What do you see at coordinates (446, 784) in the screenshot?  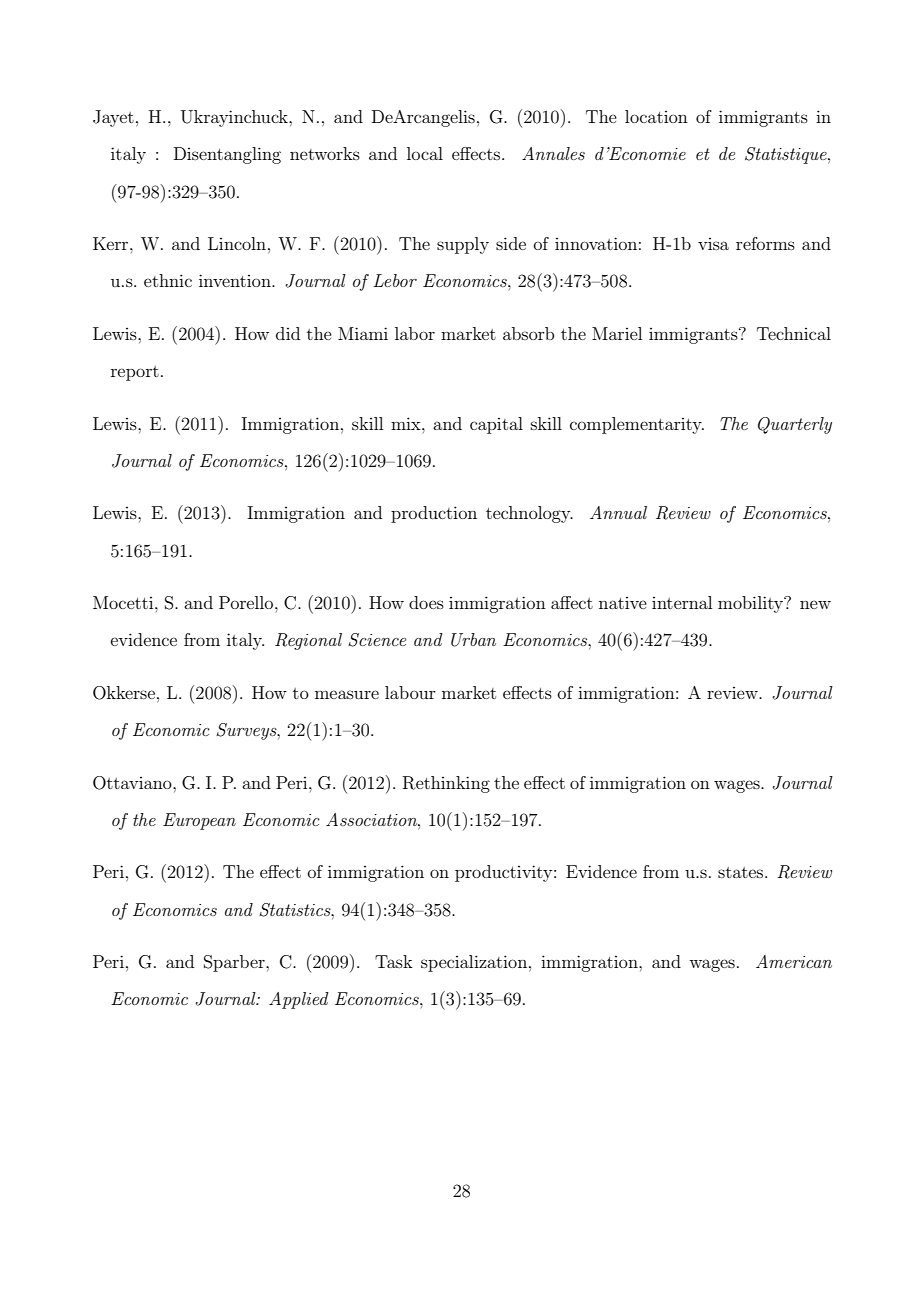 I see `Rethinking` at bounding box center [446, 784].
